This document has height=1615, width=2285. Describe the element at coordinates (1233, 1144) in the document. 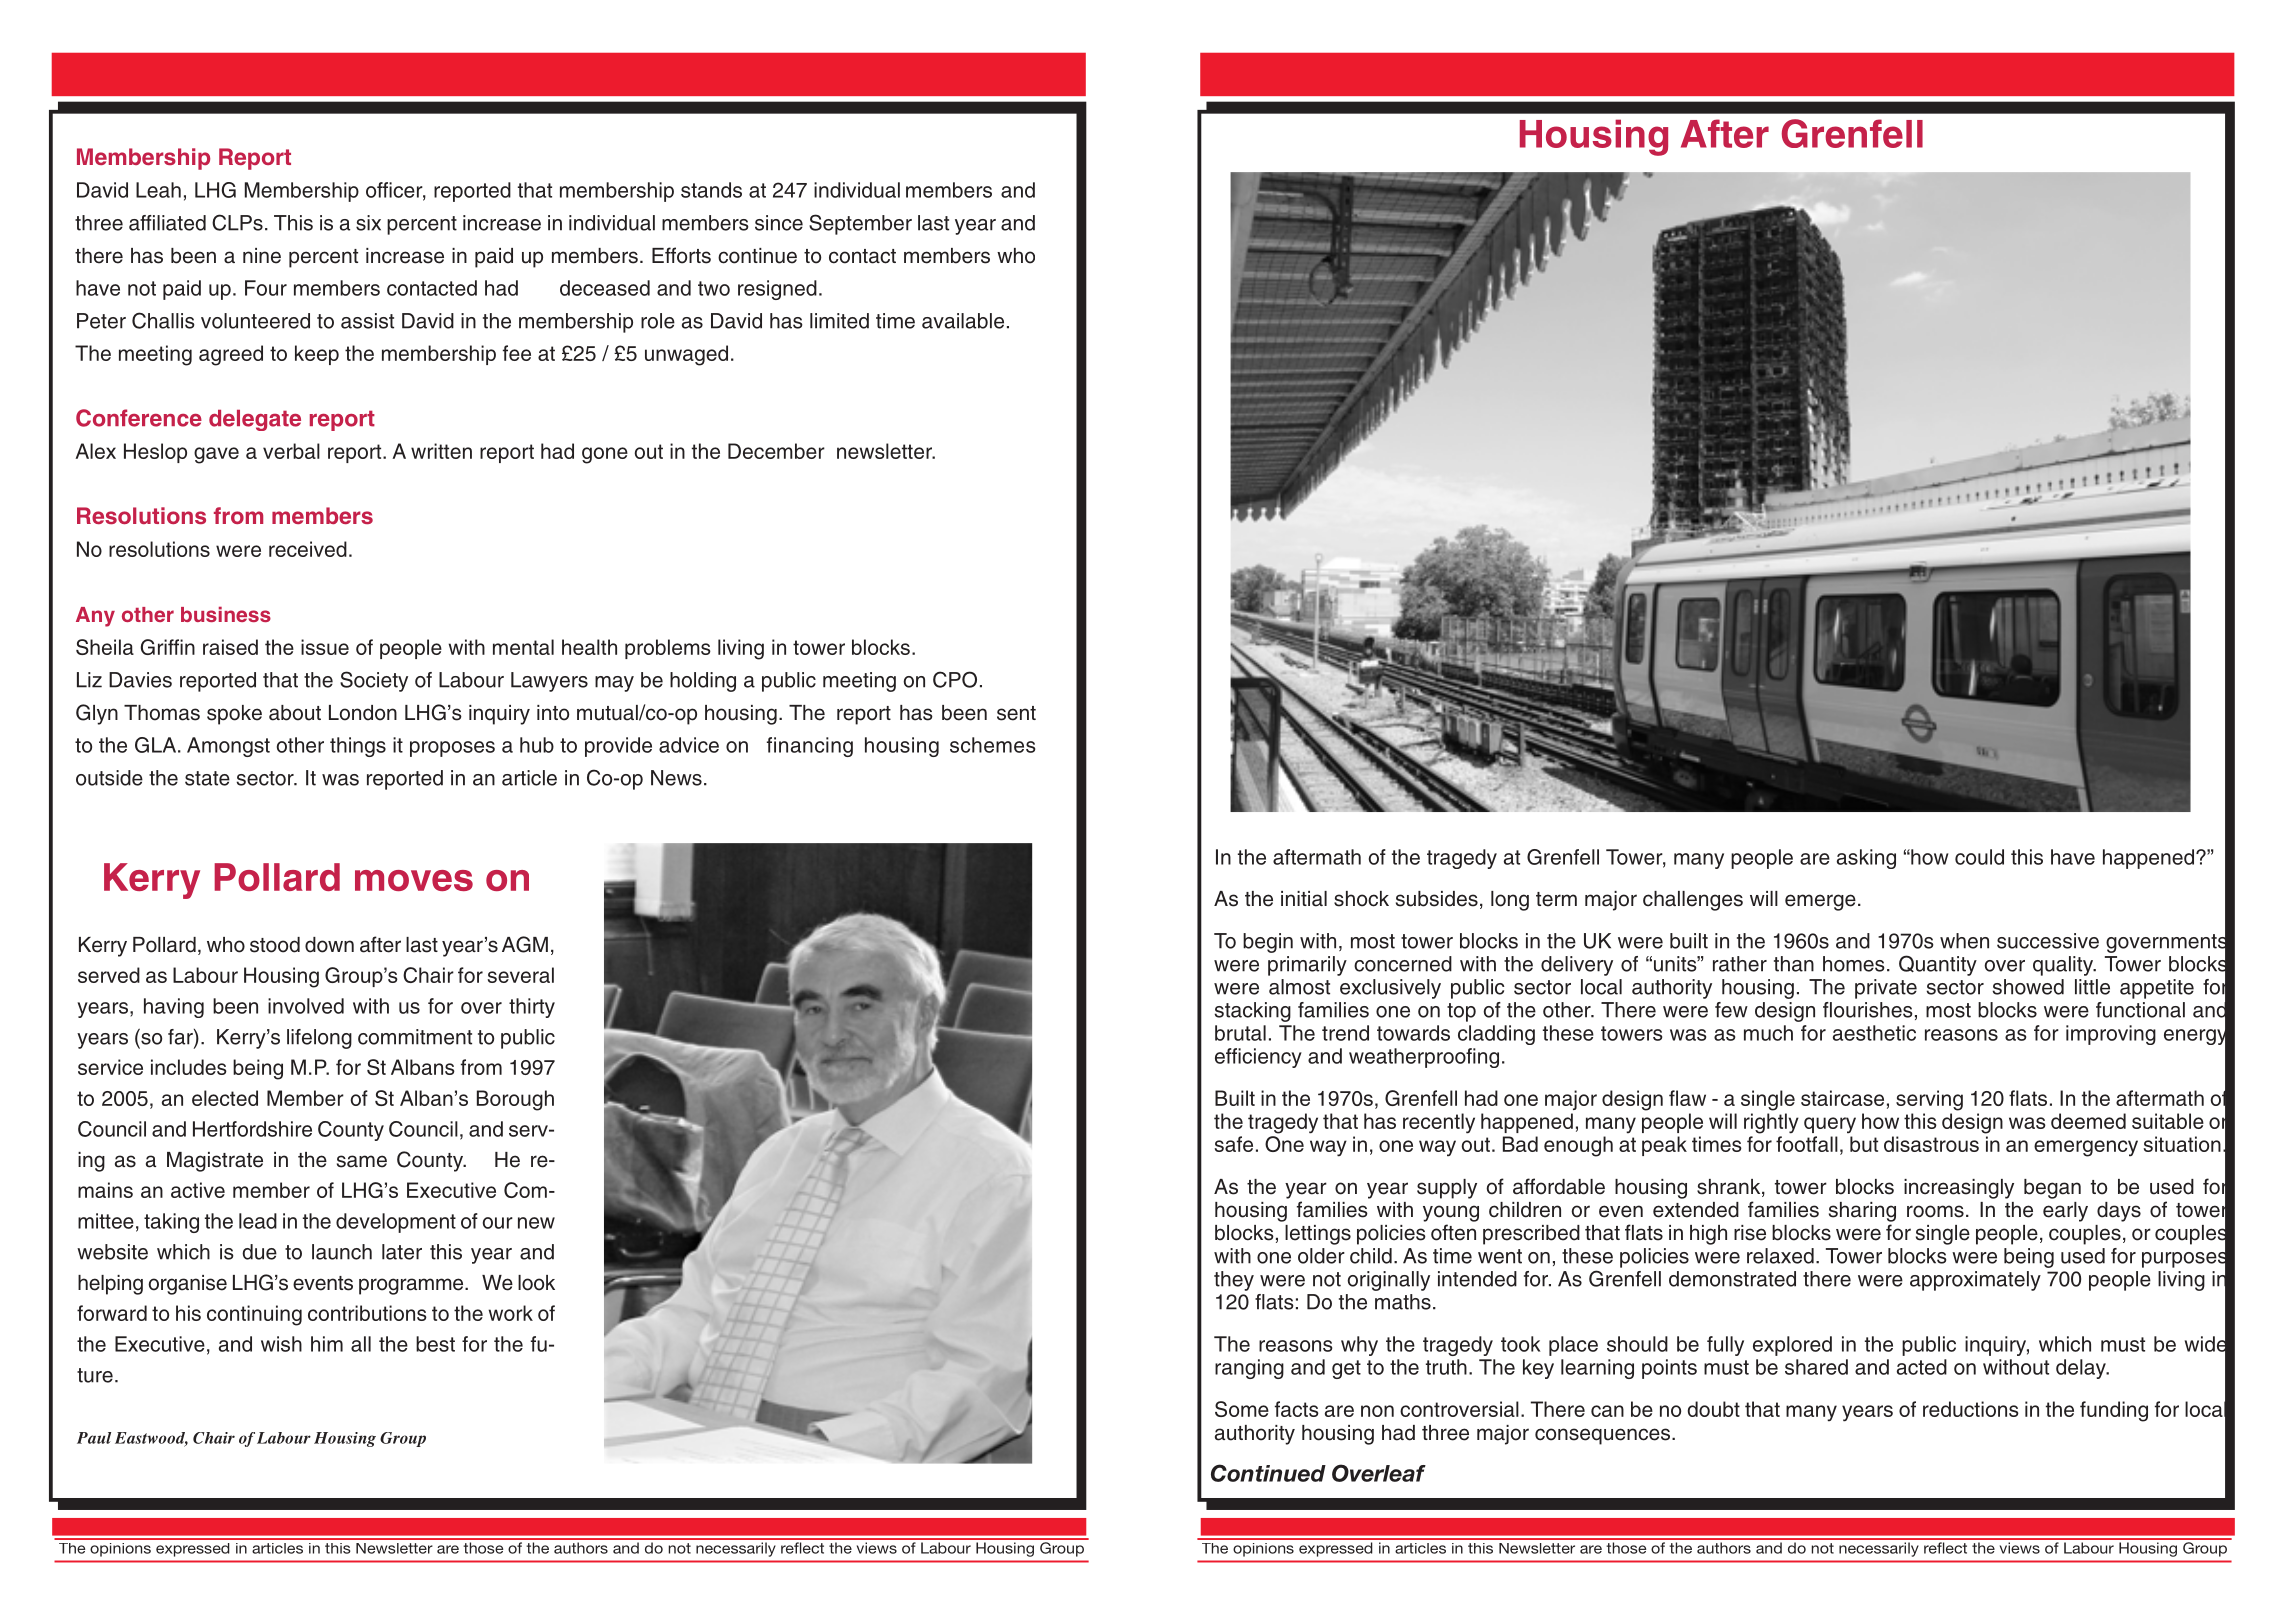

I see `safe` at that location.
